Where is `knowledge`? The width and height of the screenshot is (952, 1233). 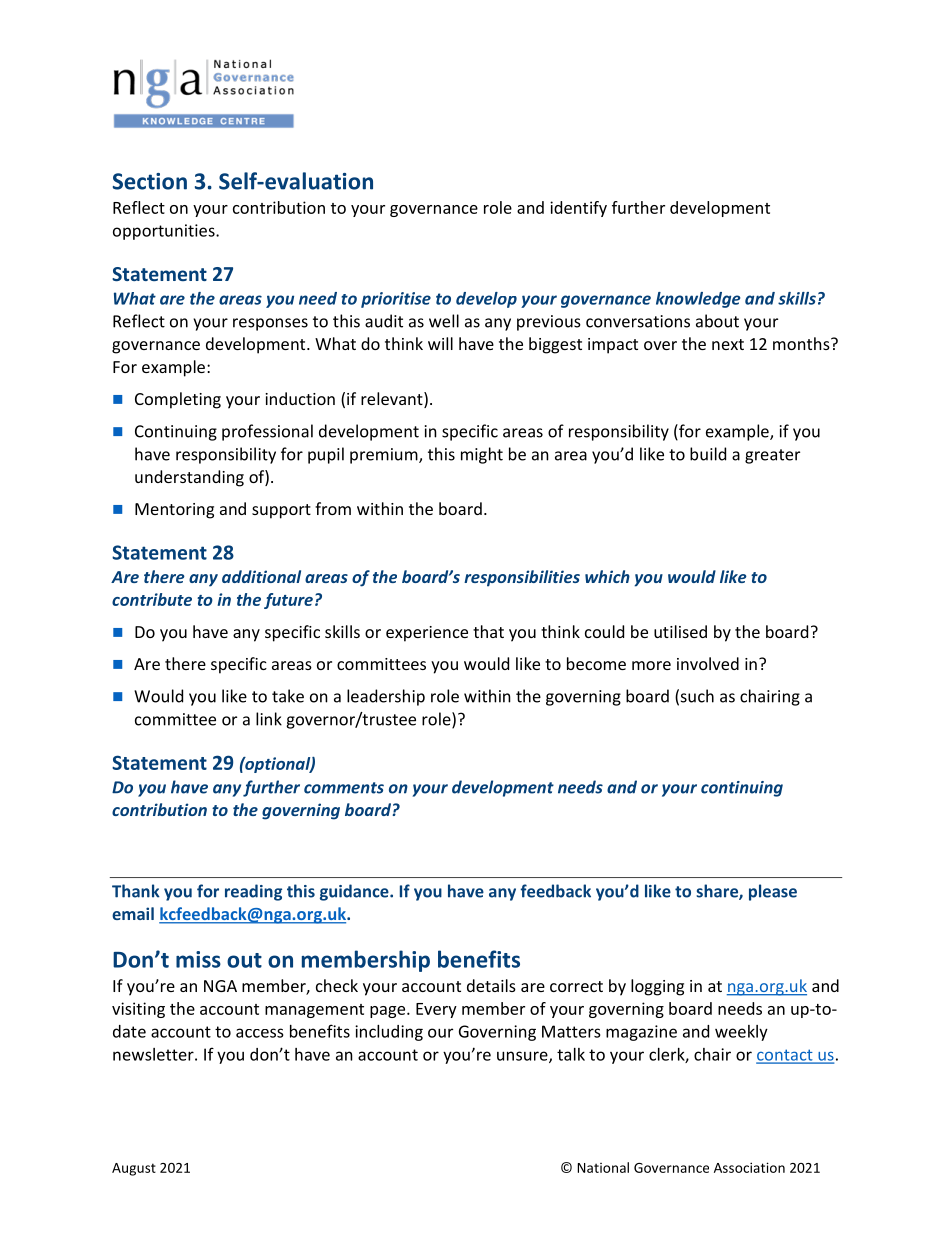 knowledge is located at coordinates (698, 300).
